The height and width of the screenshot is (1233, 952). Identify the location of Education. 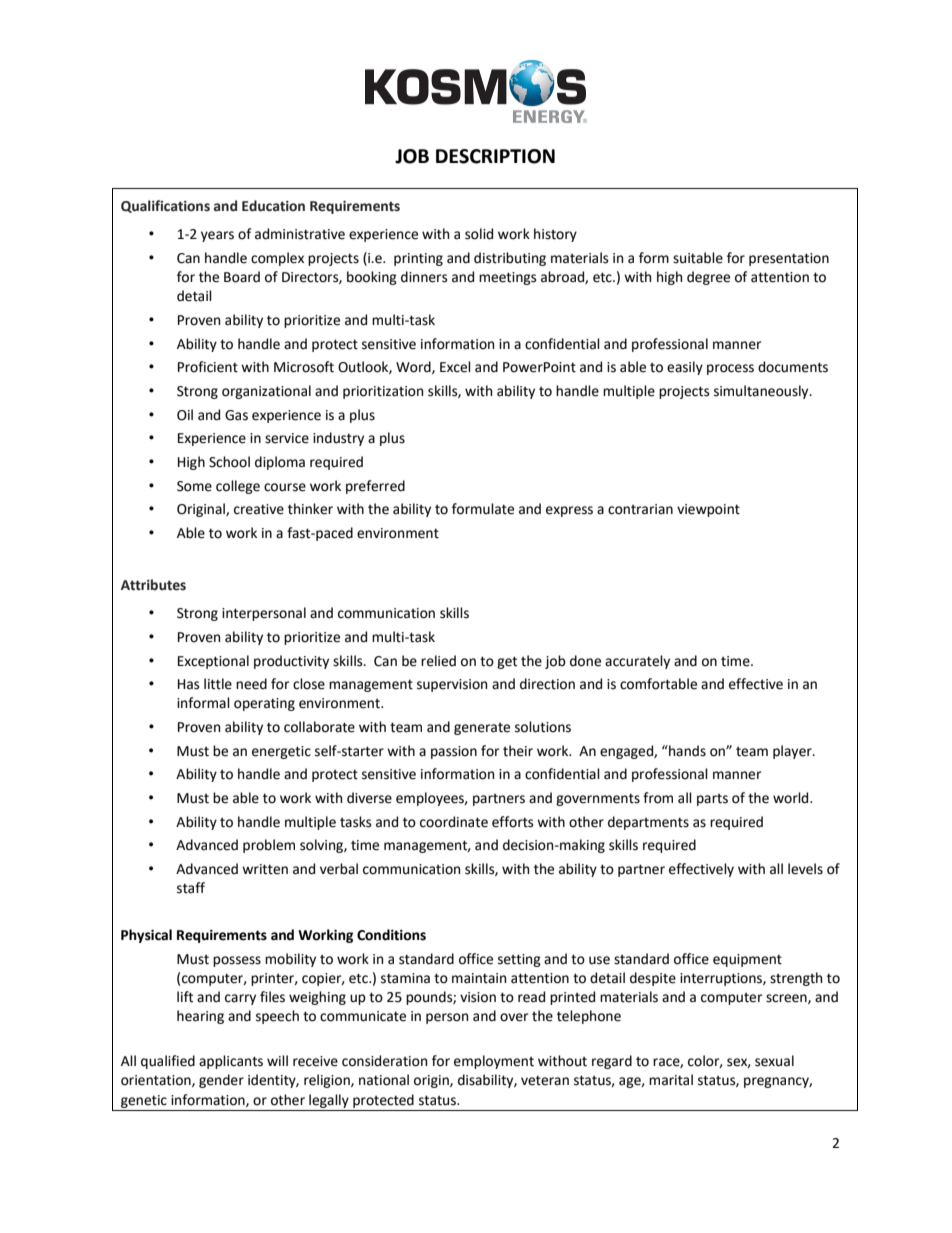
(273, 206).
